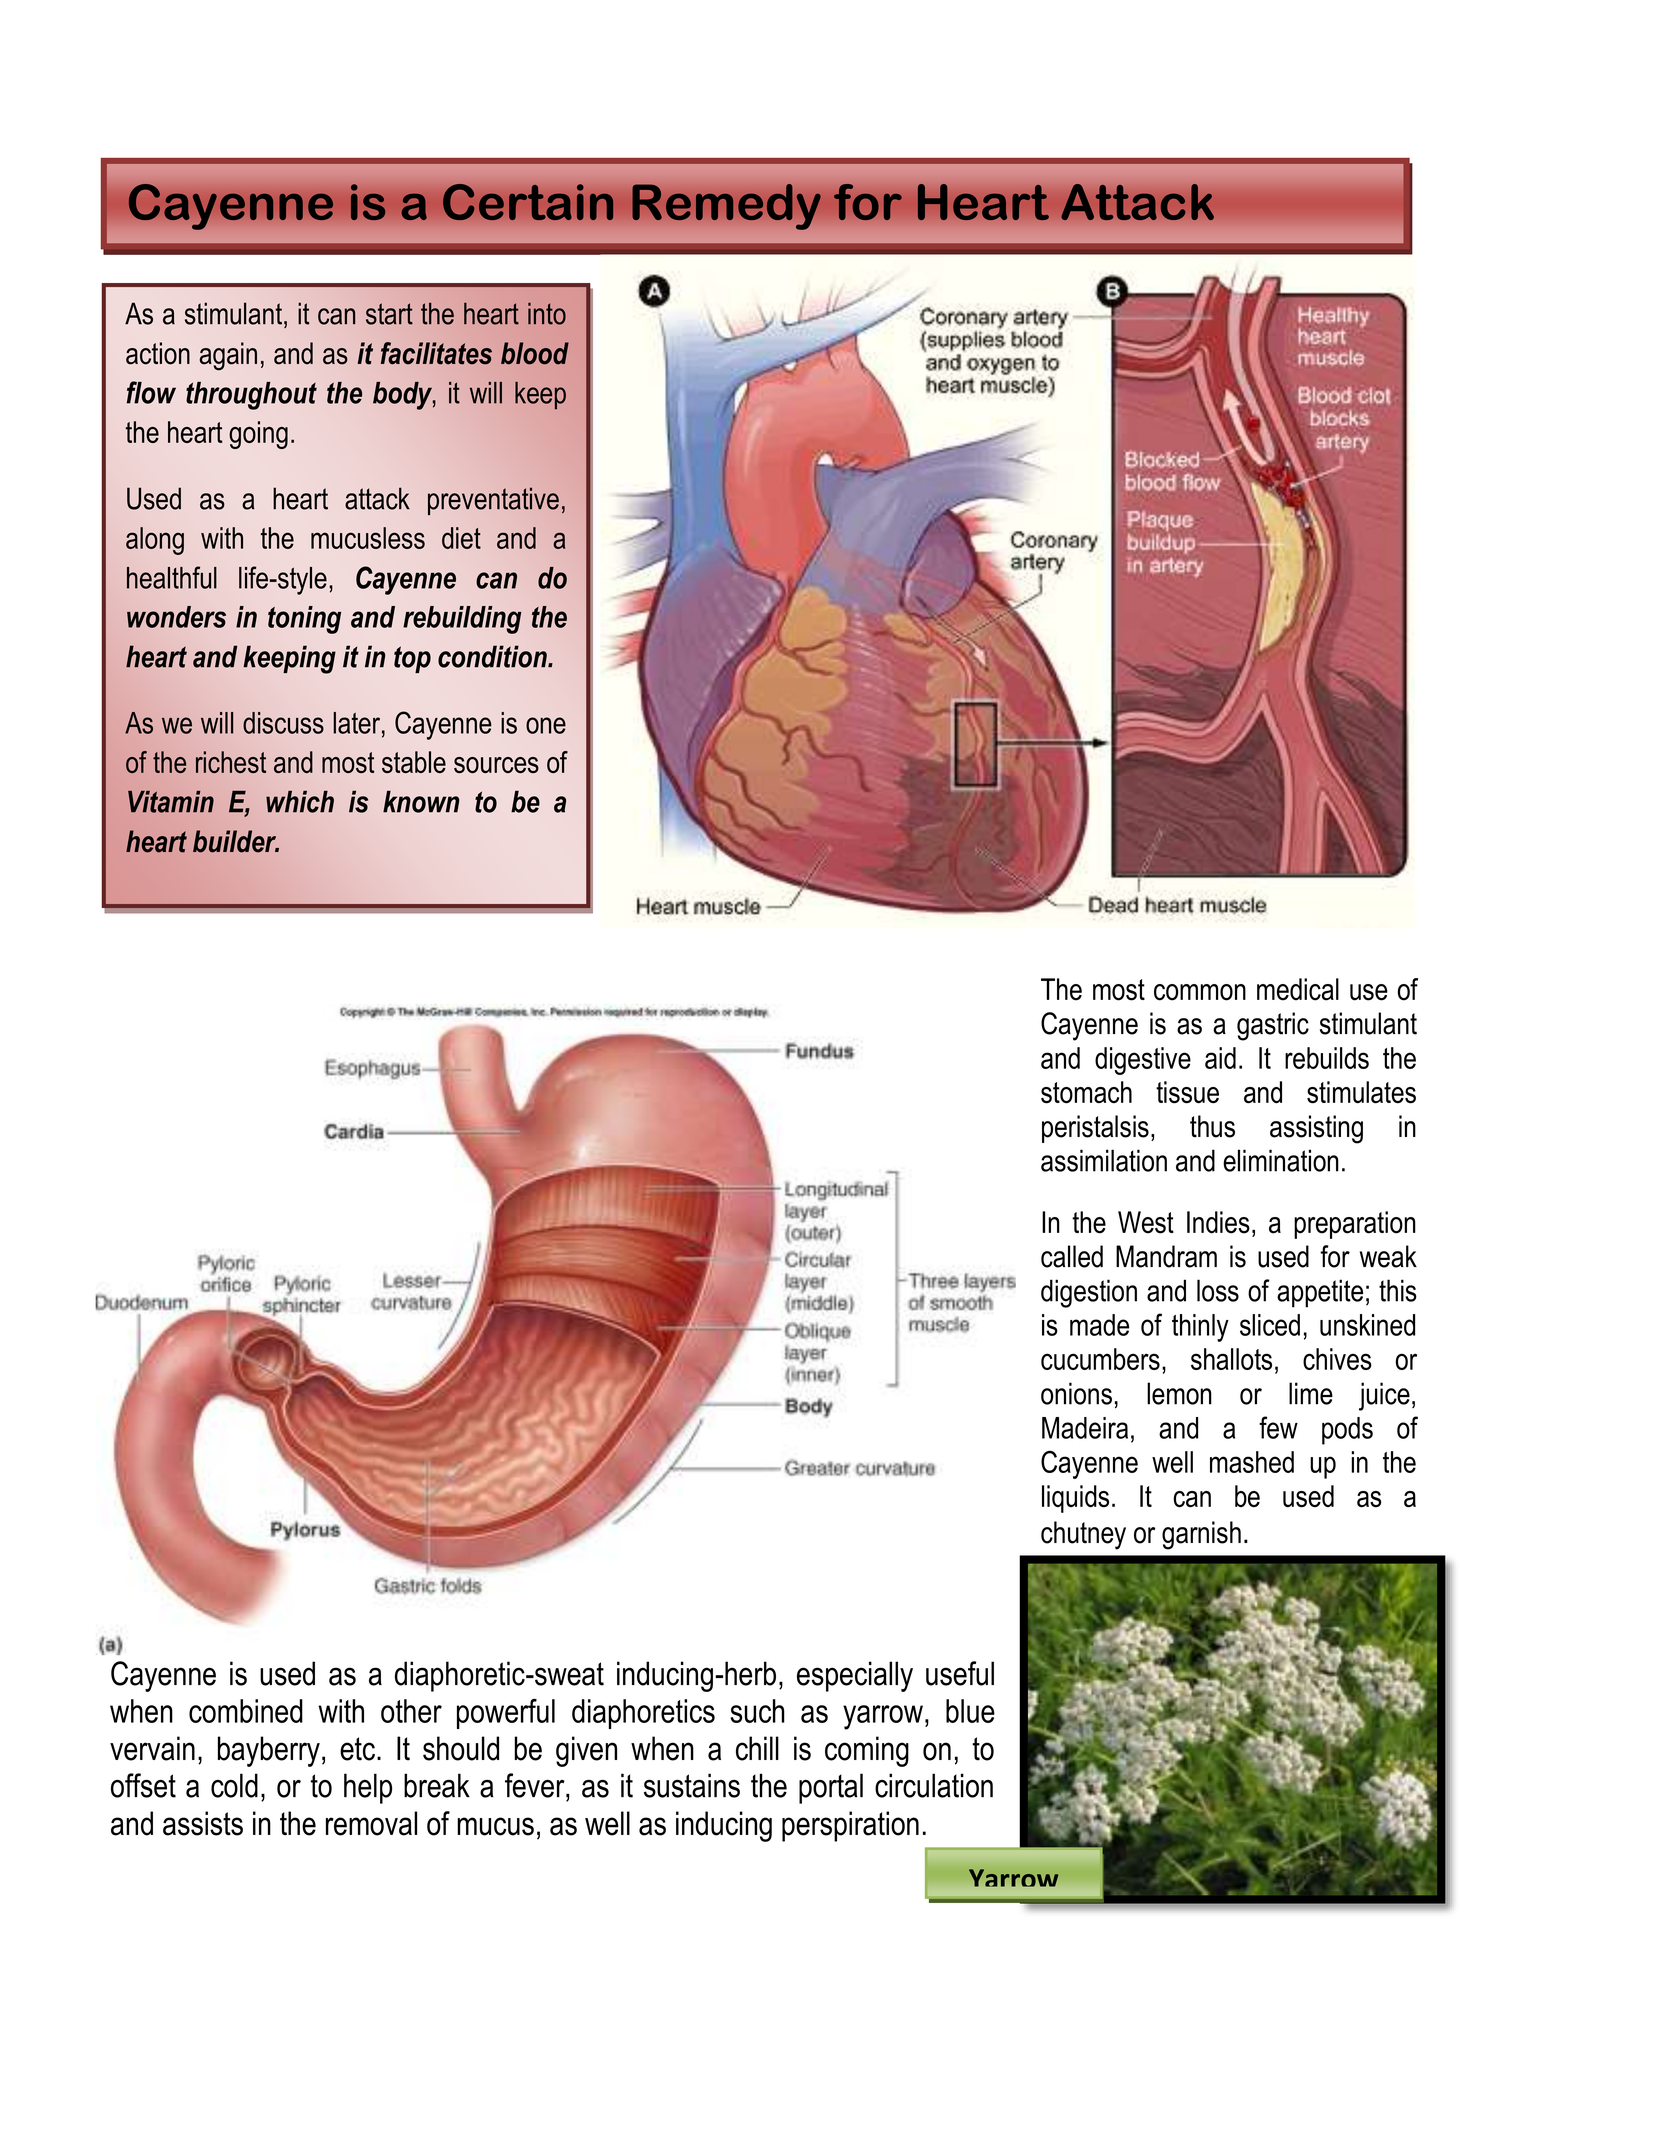  Describe the element at coordinates (236, 841) in the screenshot. I see `builder` at that location.
